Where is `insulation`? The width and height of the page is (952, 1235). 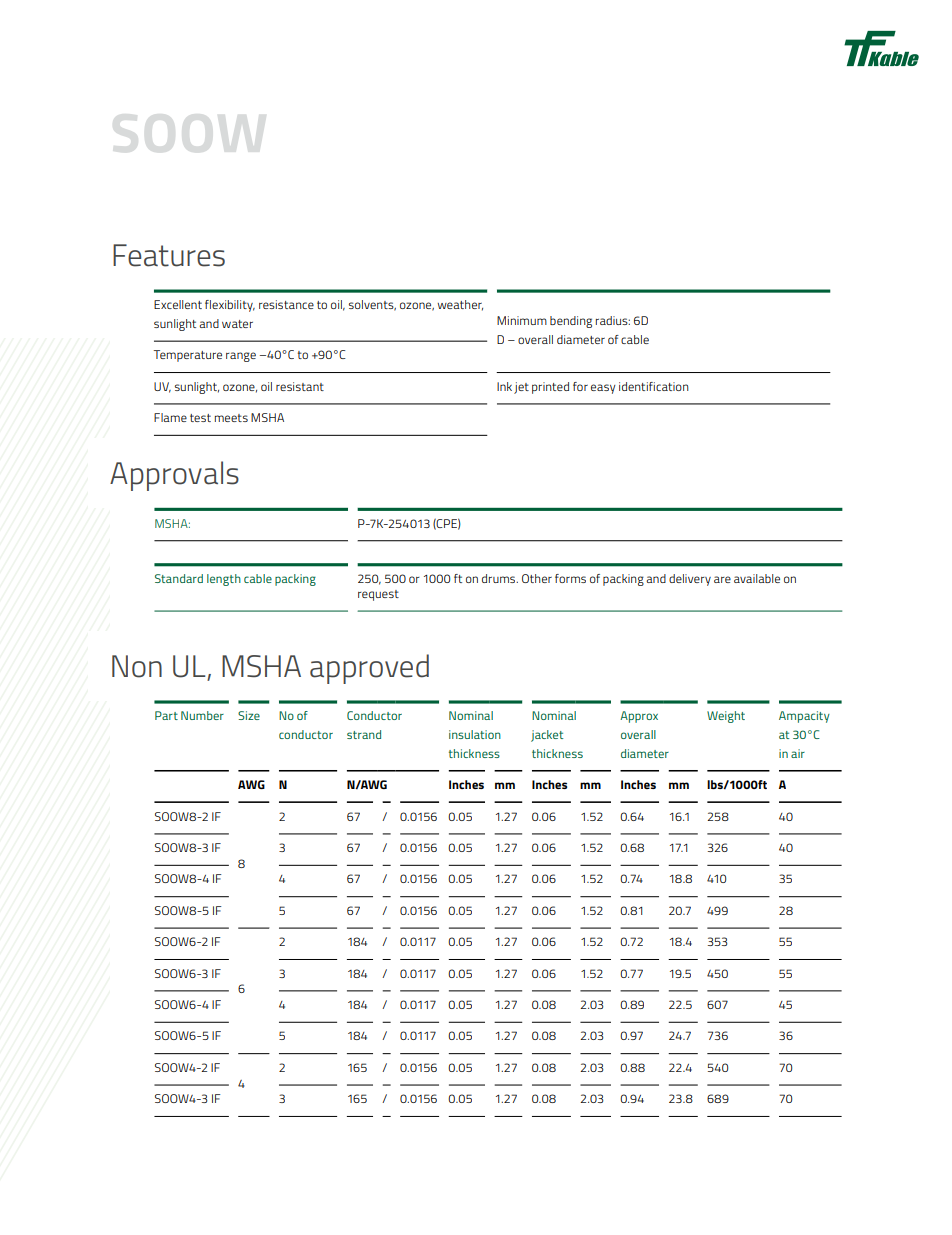 insulation is located at coordinates (475, 734).
